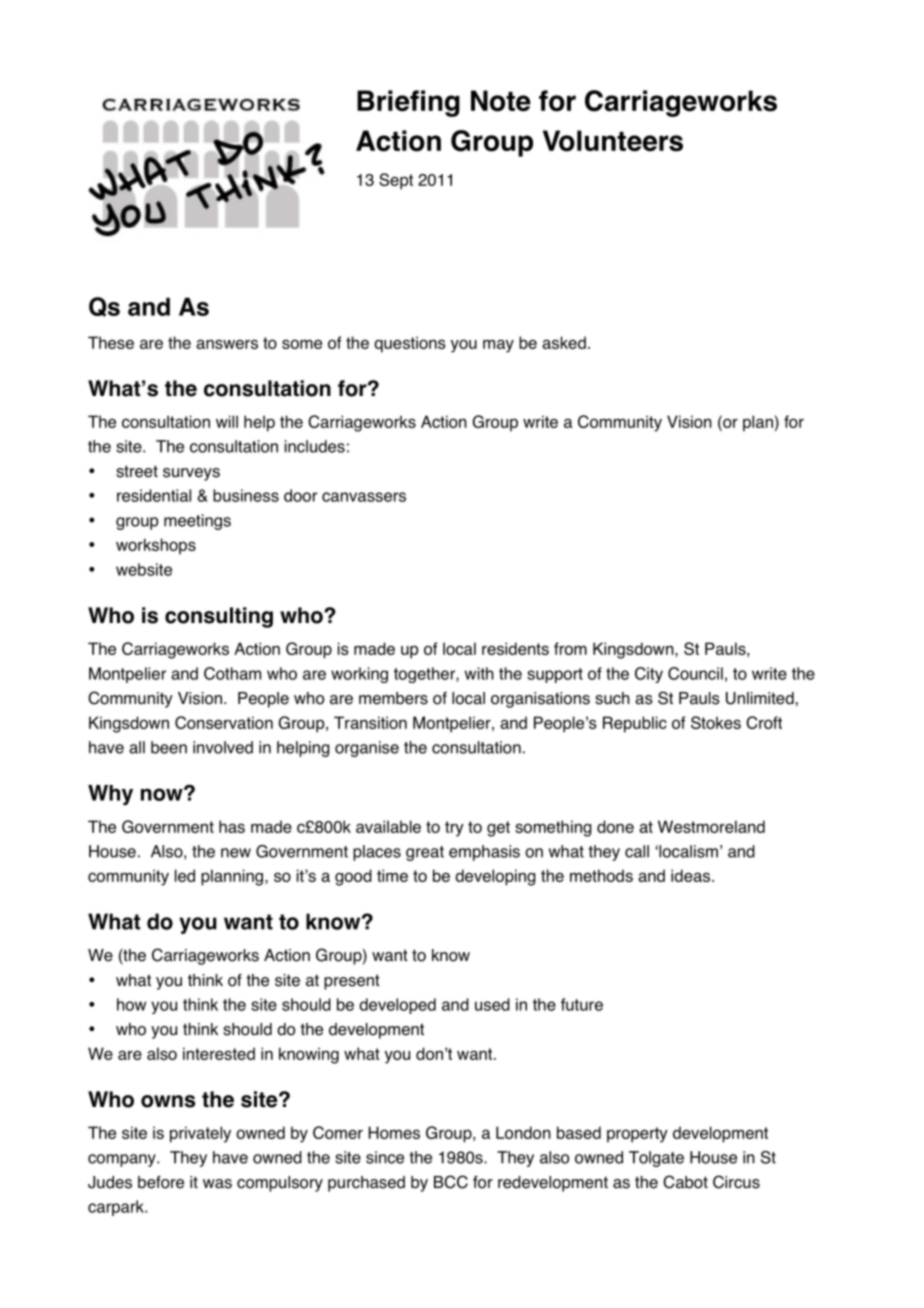 The height and width of the document is (1308, 924). Describe the element at coordinates (161, 1182) in the document. I see `before` at that location.
